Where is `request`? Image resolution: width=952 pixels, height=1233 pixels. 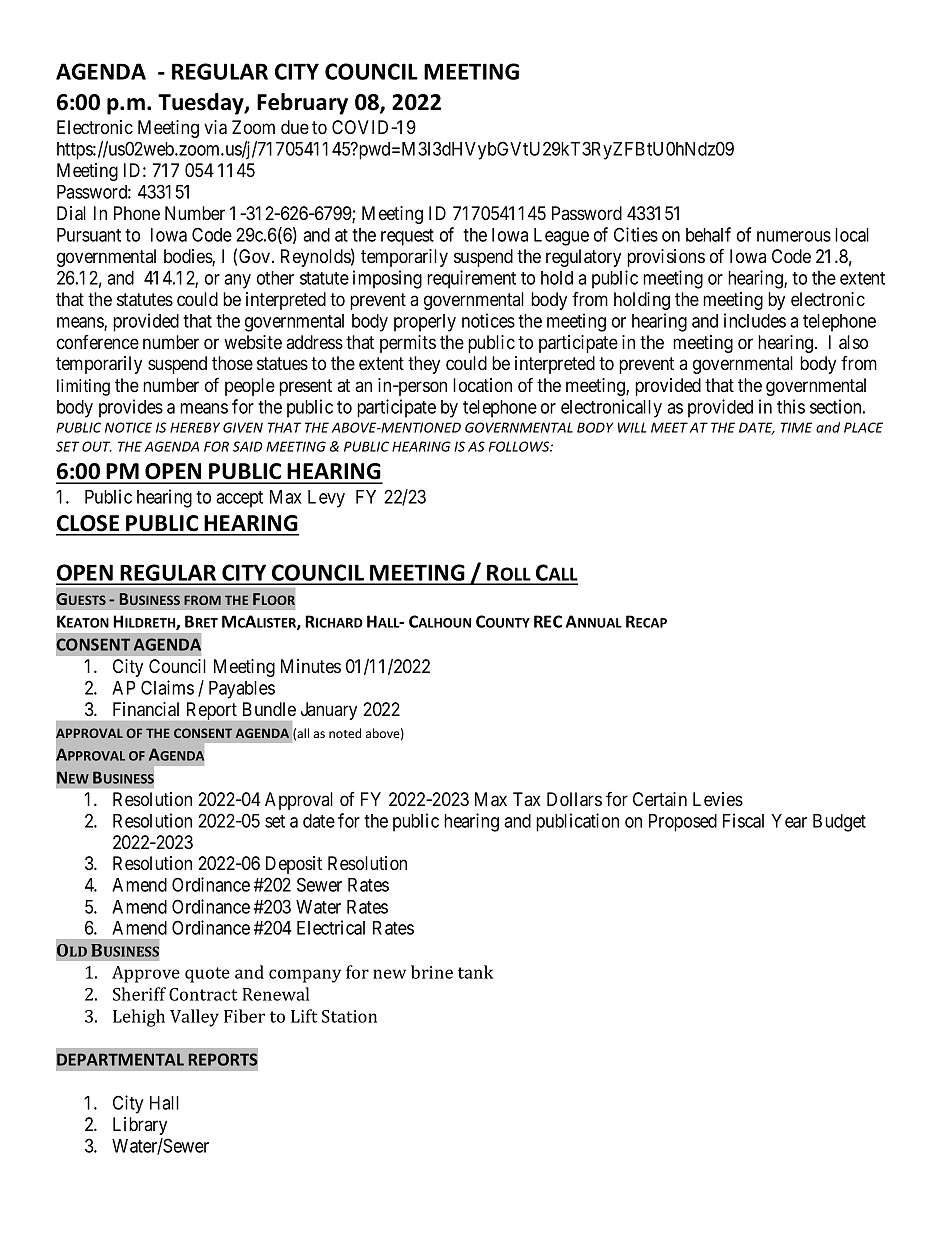
request is located at coordinates (407, 237).
